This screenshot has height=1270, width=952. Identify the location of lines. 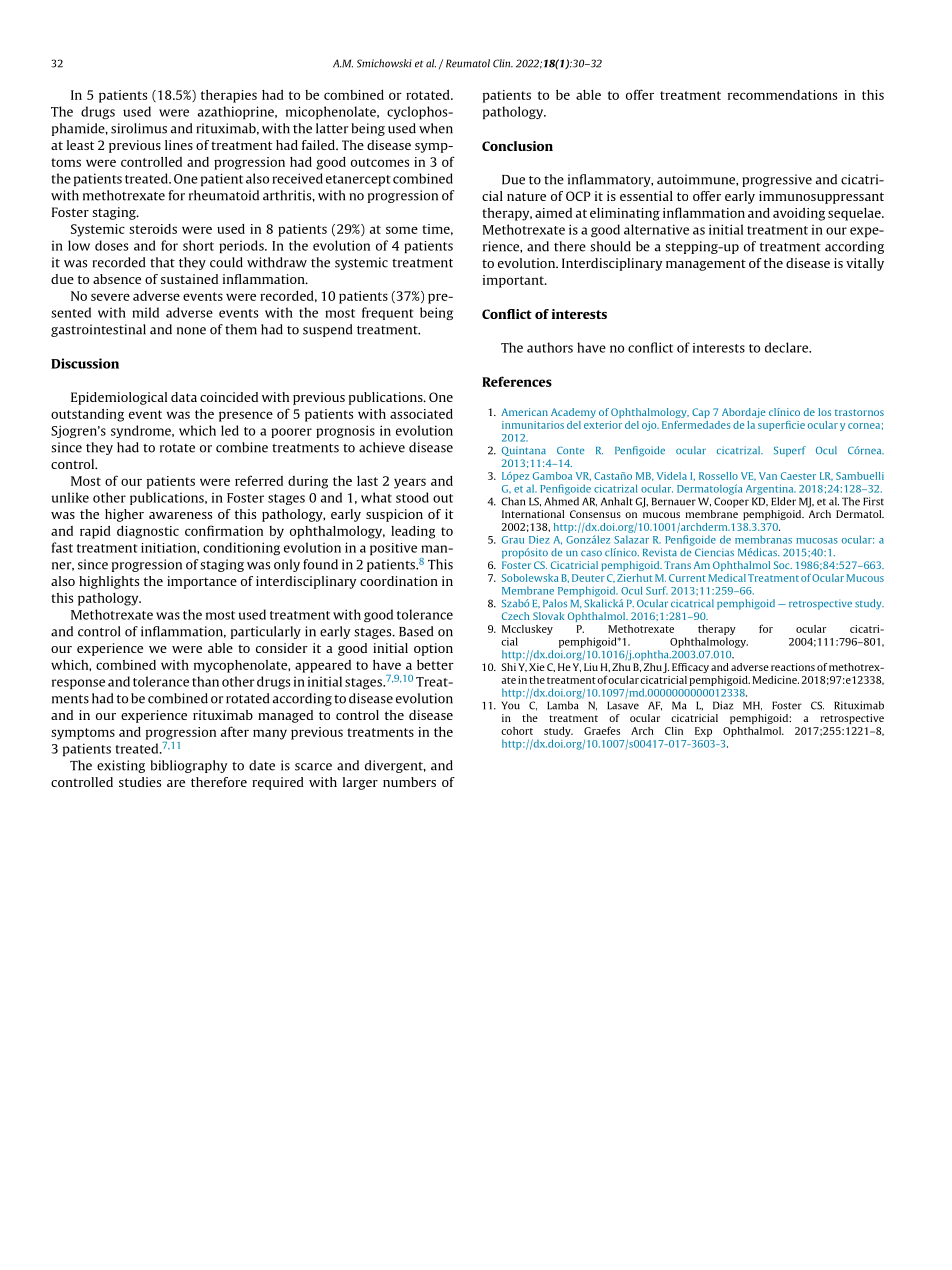
(179, 145).
